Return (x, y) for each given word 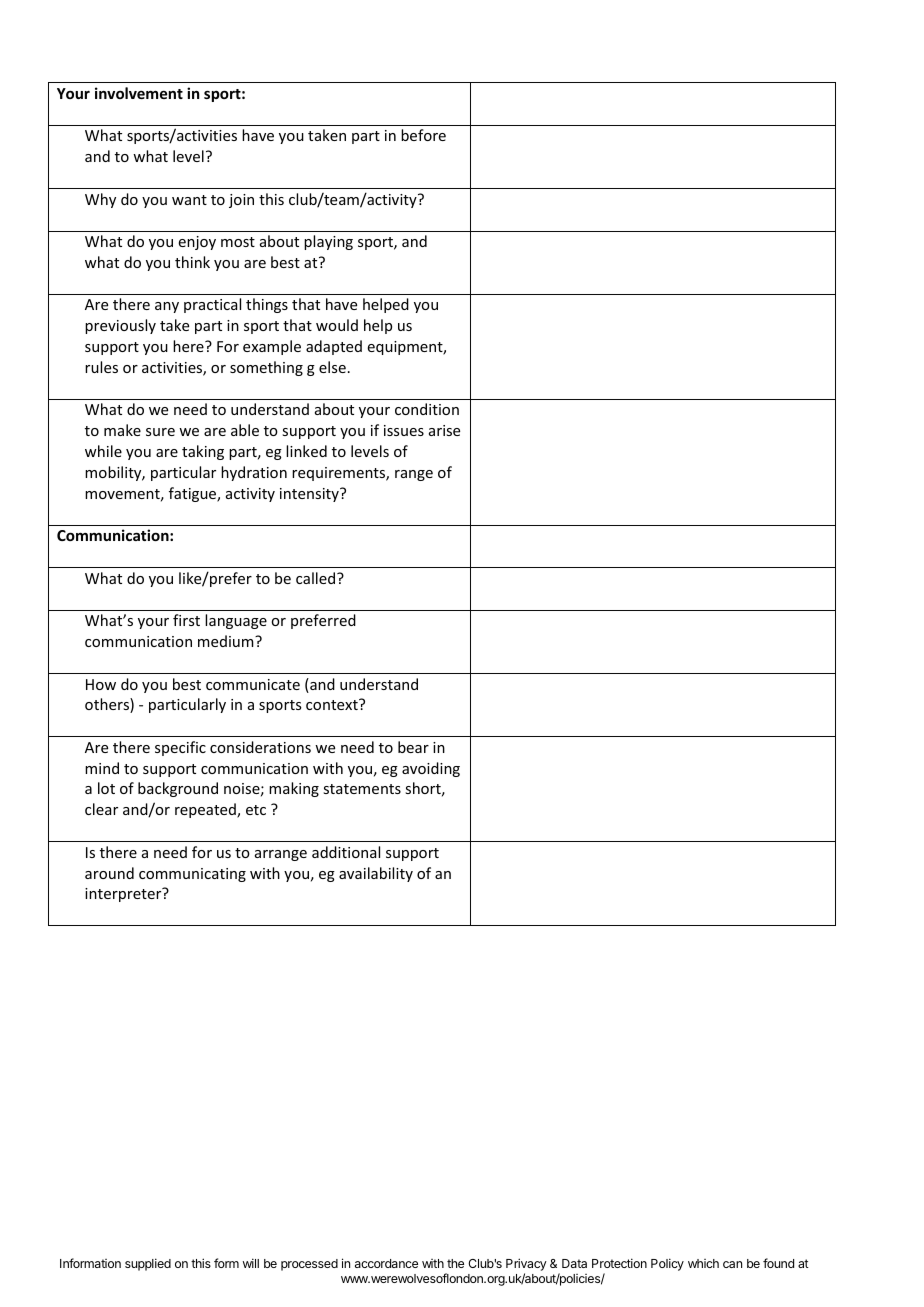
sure (160, 432)
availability (376, 874)
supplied (148, 1264)
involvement (139, 93)
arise (444, 430)
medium (227, 641)
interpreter (124, 894)
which (703, 1263)
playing (328, 242)
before (423, 135)
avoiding (431, 769)
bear (413, 747)
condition (427, 409)
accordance (386, 1263)
